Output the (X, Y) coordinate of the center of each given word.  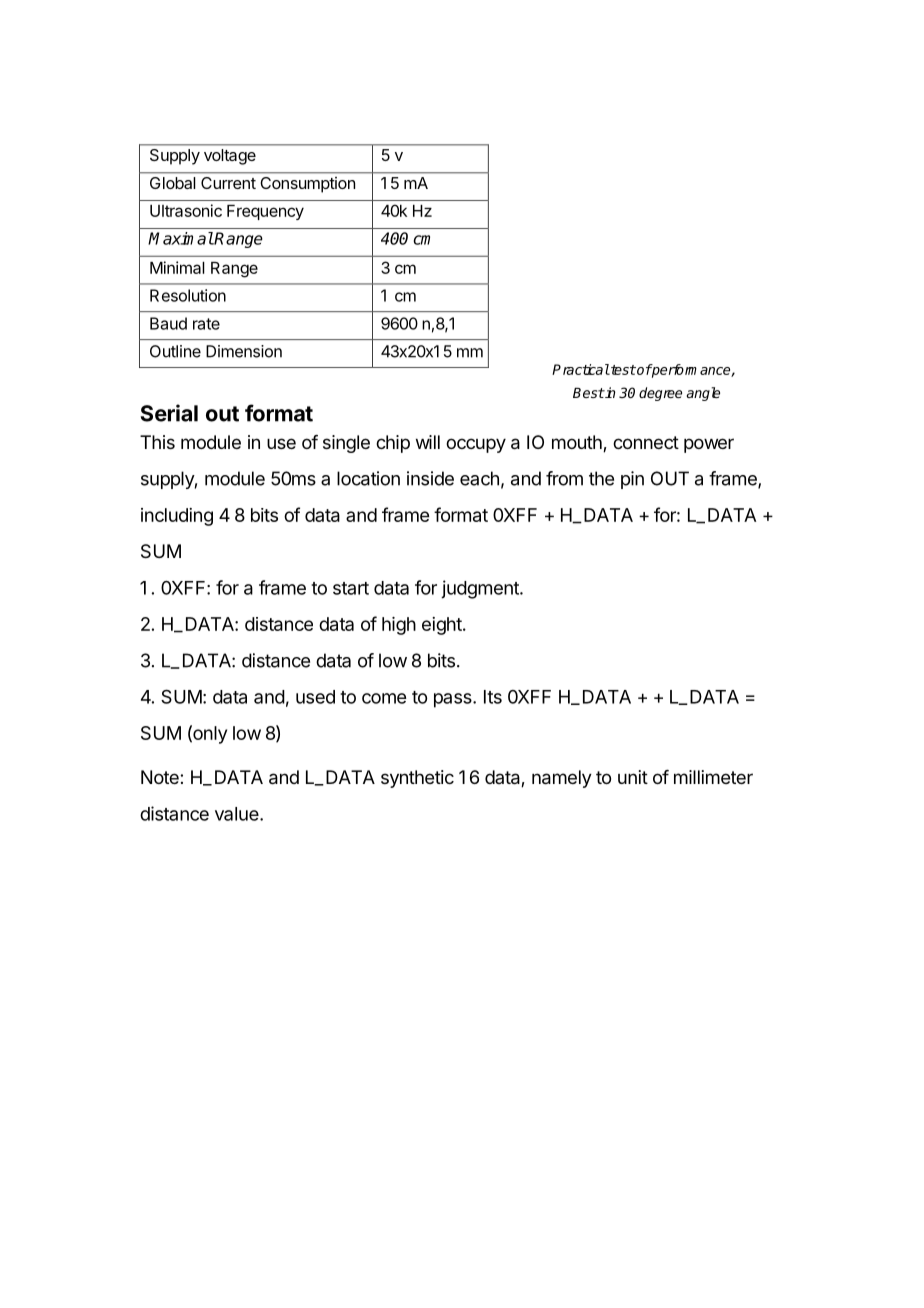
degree (660, 394)
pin (632, 480)
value (238, 814)
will (428, 442)
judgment (481, 589)
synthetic (417, 779)
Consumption (308, 185)
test (622, 370)
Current (228, 183)
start (351, 588)
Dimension (244, 351)
